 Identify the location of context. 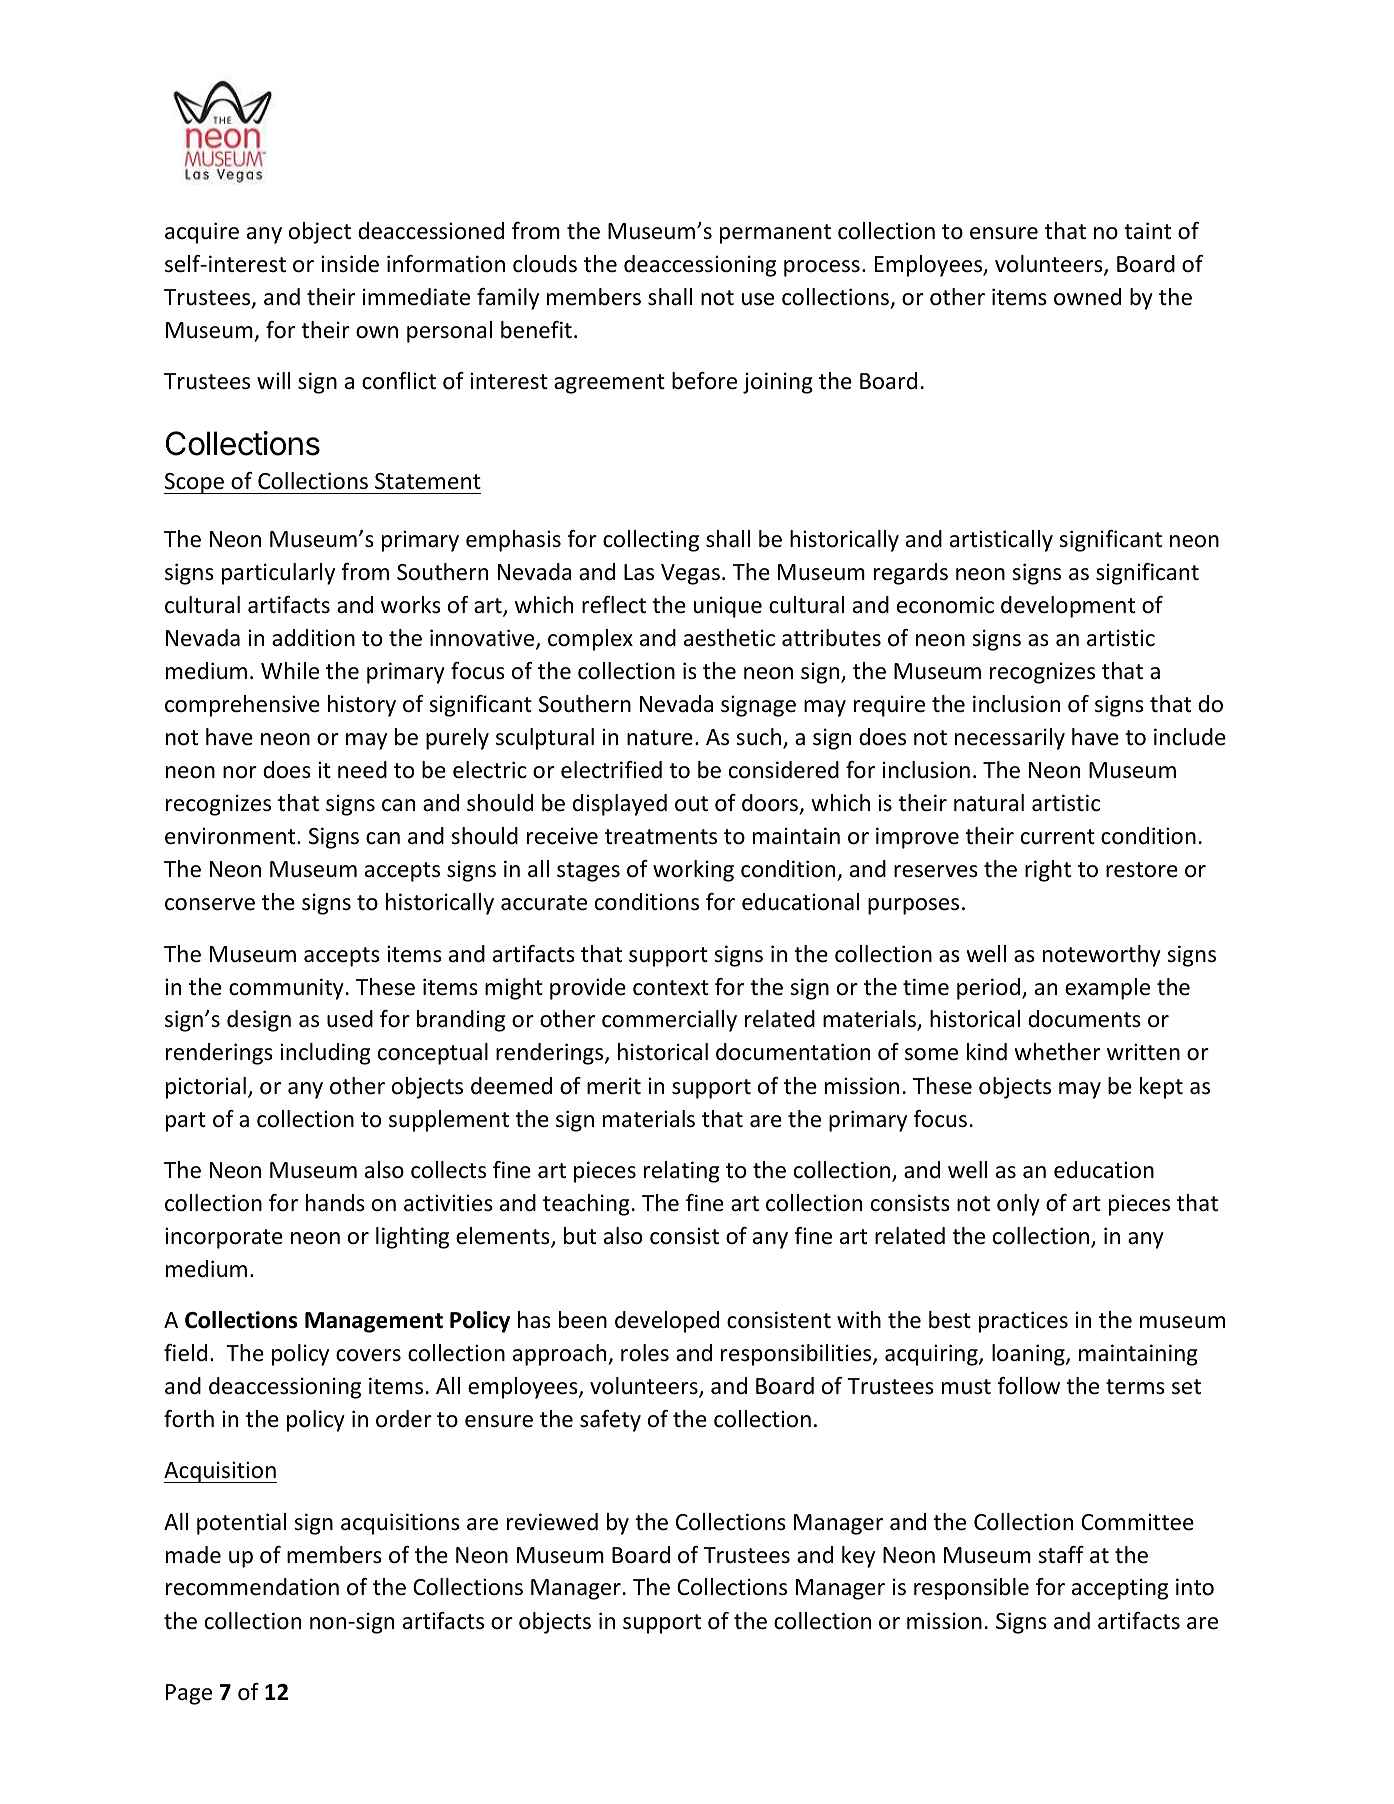
(671, 988).
